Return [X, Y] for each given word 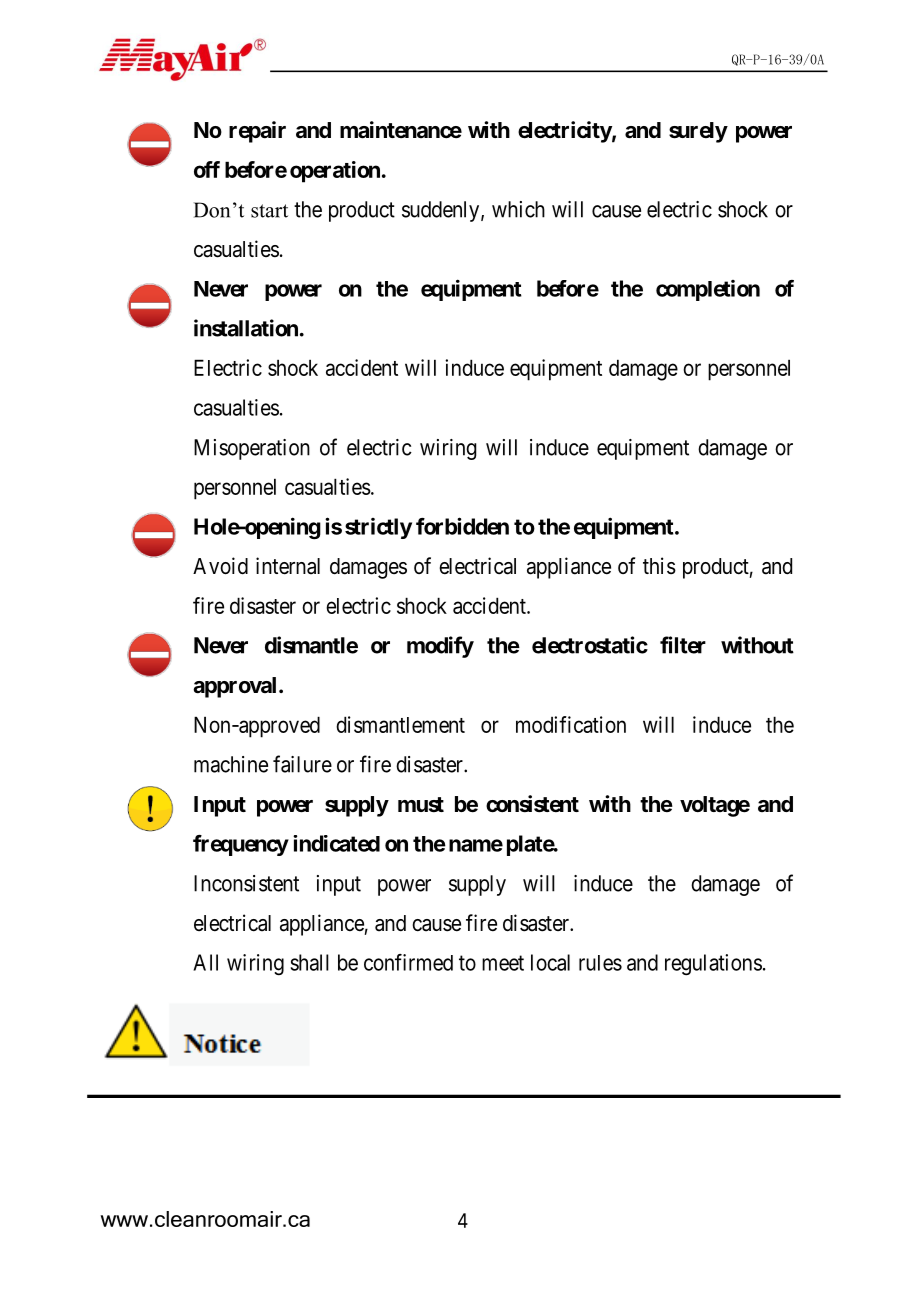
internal [288, 566]
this [659, 565]
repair [257, 132]
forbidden [462, 526]
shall [310, 962]
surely [698, 132]
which [518, 209]
